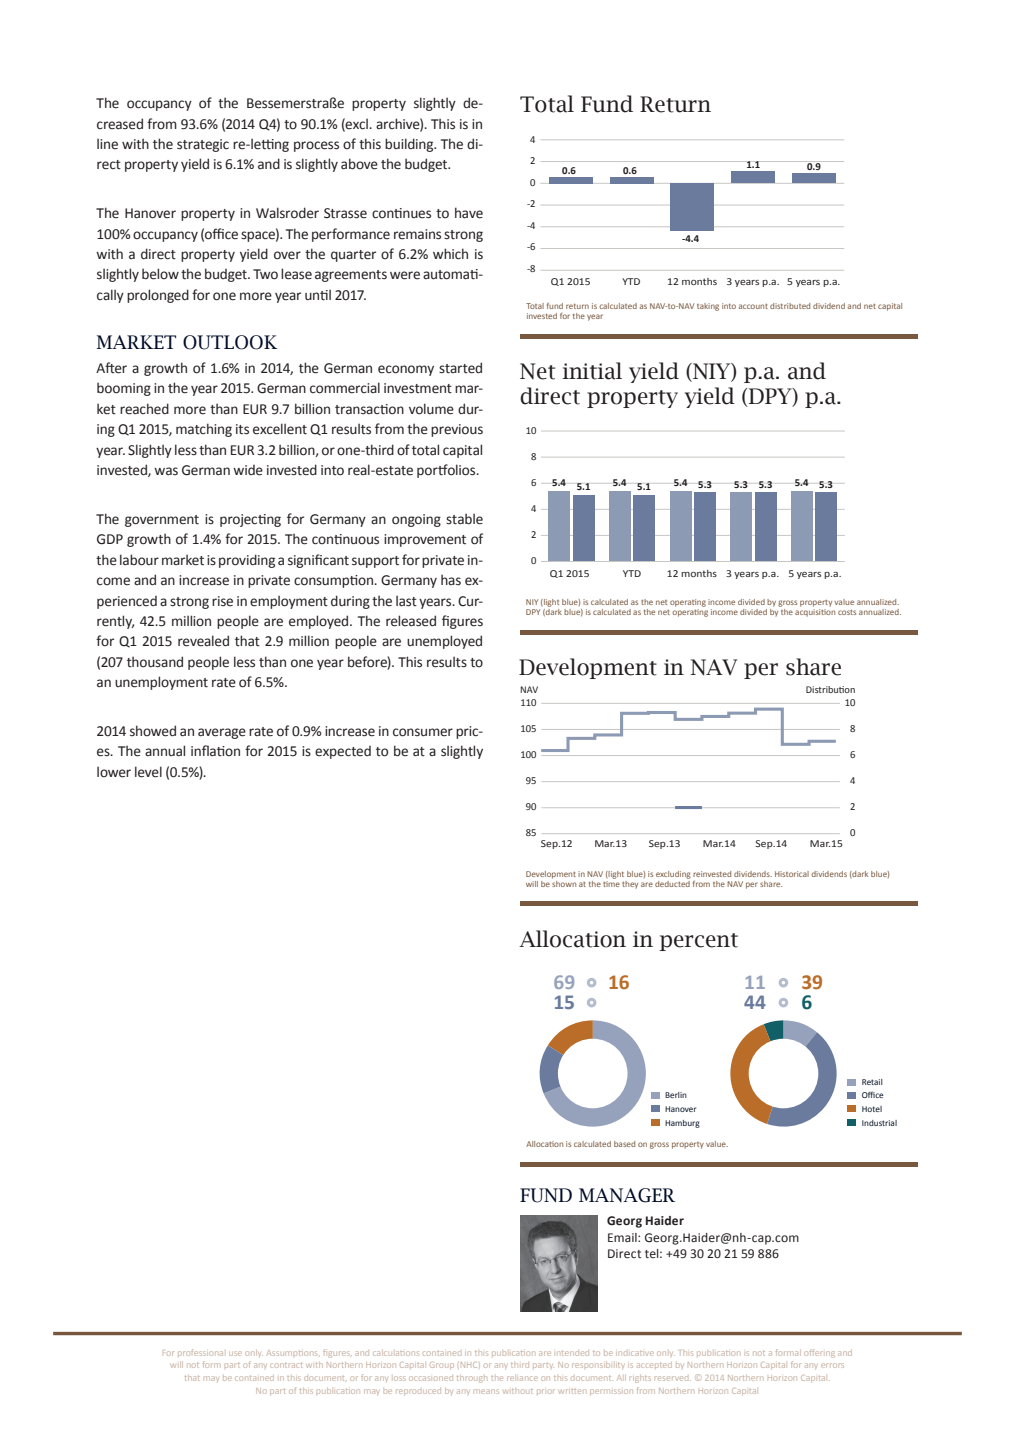 The image size is (1015, 1435). Describe the element at coordinates (564, 882) in the document. I see `shown` at that location.
